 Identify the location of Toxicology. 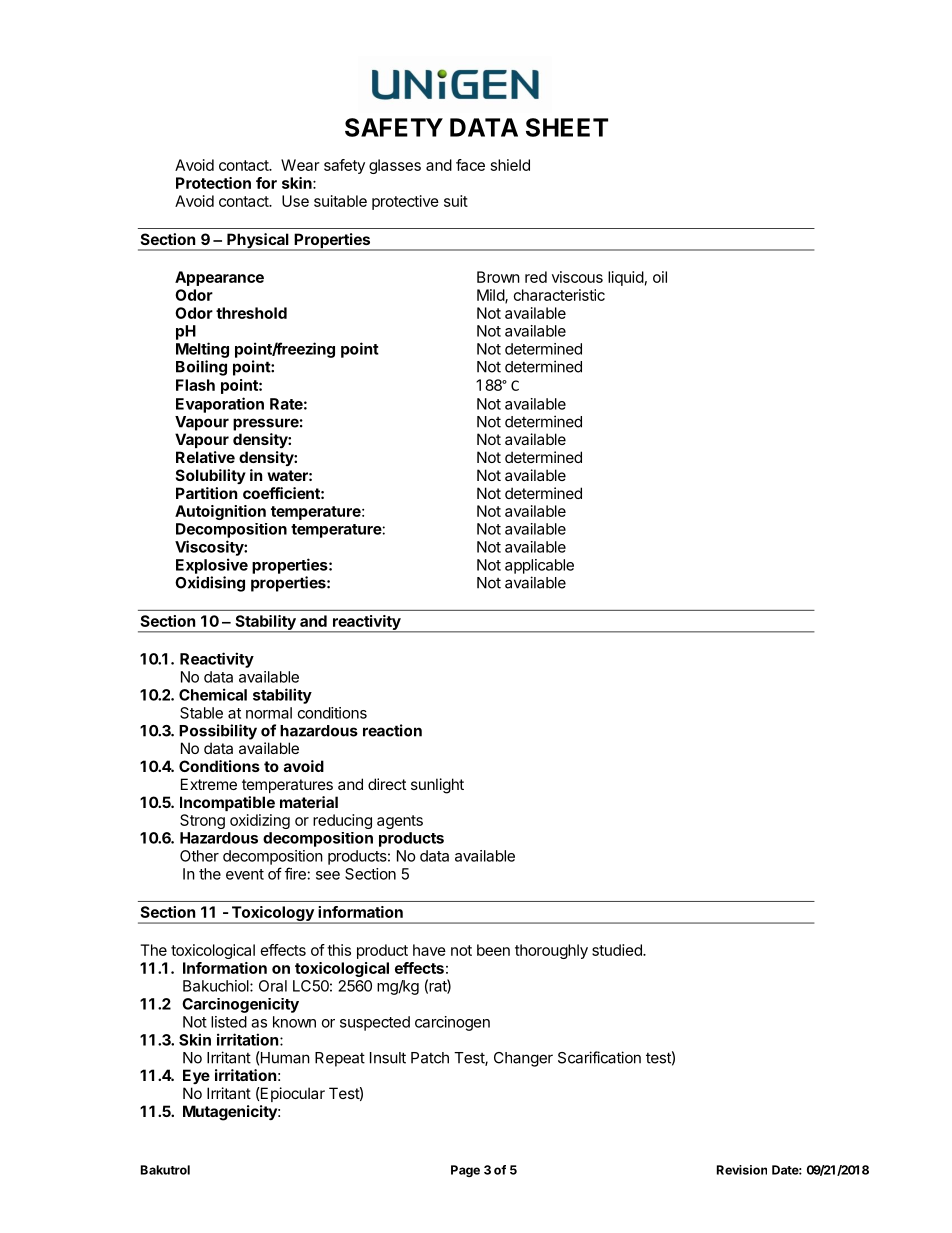
(272, 915).
